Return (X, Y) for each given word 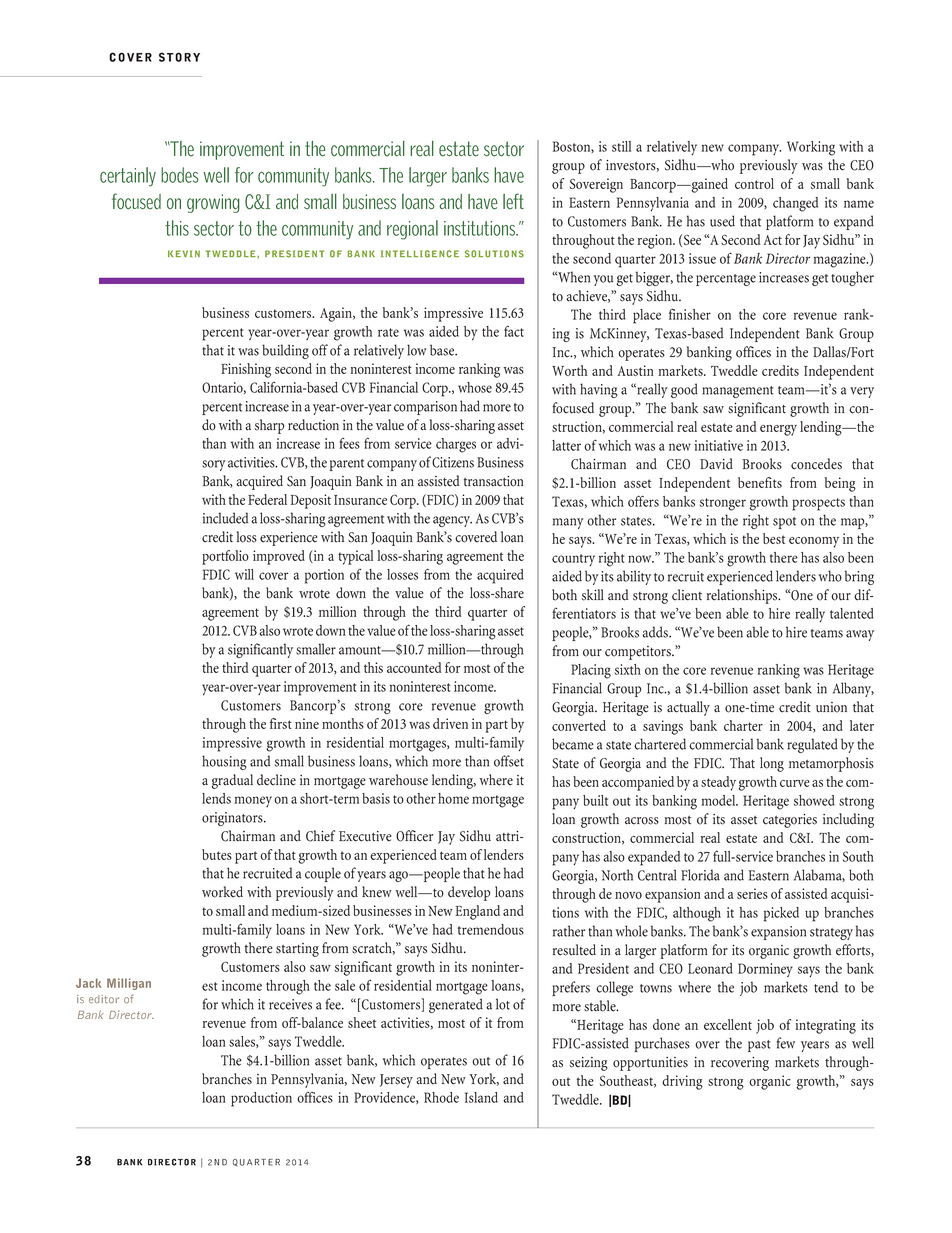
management (738, 392)
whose (475, 387)
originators (233, 819)
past (759, 1046)
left (513, 201)
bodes (180, 175)
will (244, 574)
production (261, 1099)
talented (852, 613)
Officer (414, 836)
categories (790, 821)
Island (481, 1097)
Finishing (246, 370)
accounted (414, 667)
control (754, 183)
